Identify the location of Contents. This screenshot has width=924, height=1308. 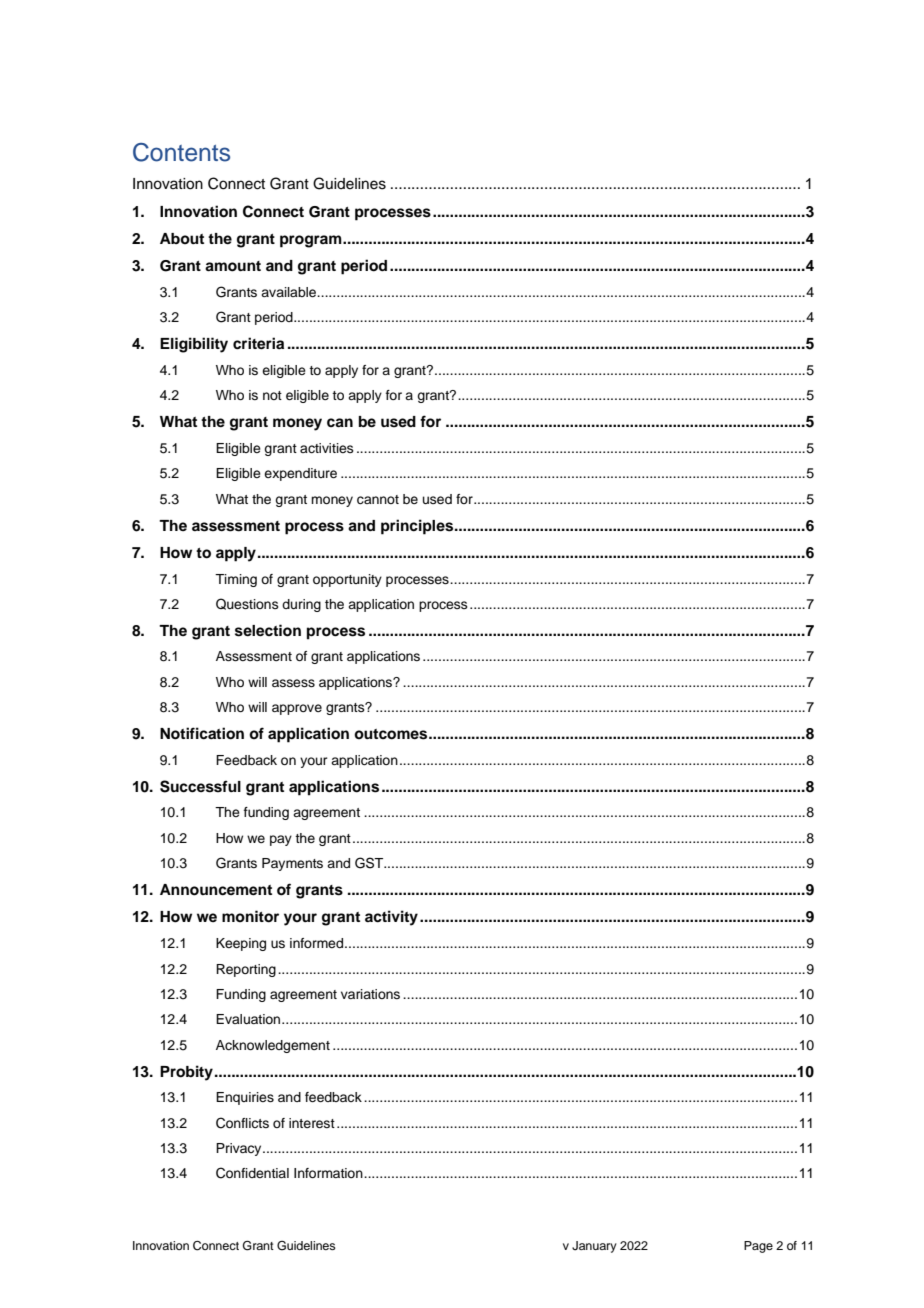
(181, 152).
